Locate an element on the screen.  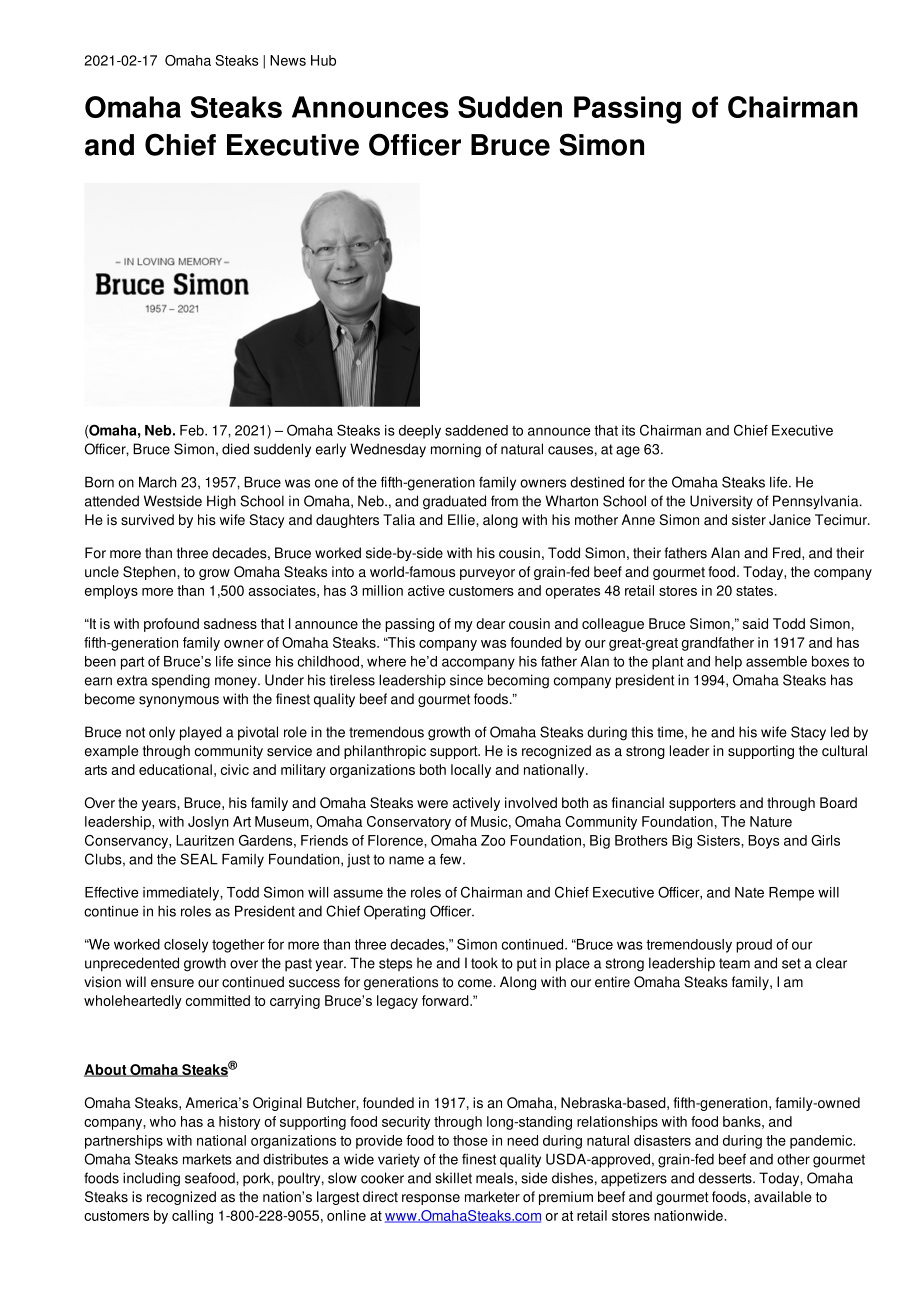
few is located at coordinates (452, 859).
